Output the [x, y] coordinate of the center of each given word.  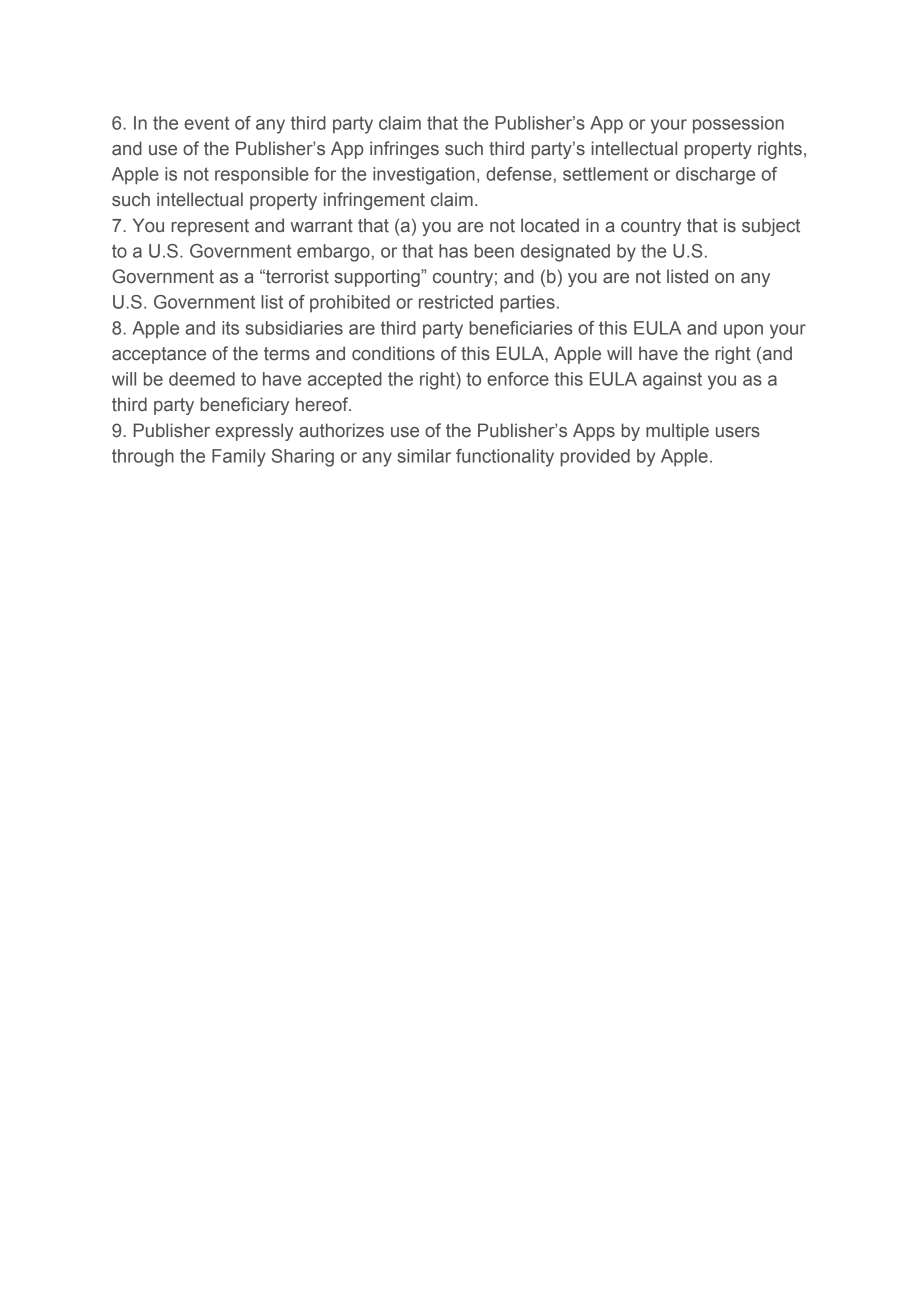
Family [239, 458]
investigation [424, 176]
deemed [202, 379]
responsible [262, 176]
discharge [715, 176]
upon [743, 331]
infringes [404, 150]
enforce [518, 379]
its [230, 328]
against [672, 381]
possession [738, 125]
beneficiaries [520, 328]
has [453, 251]
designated [565, 253]
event [206, 123]
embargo [333, 253]
